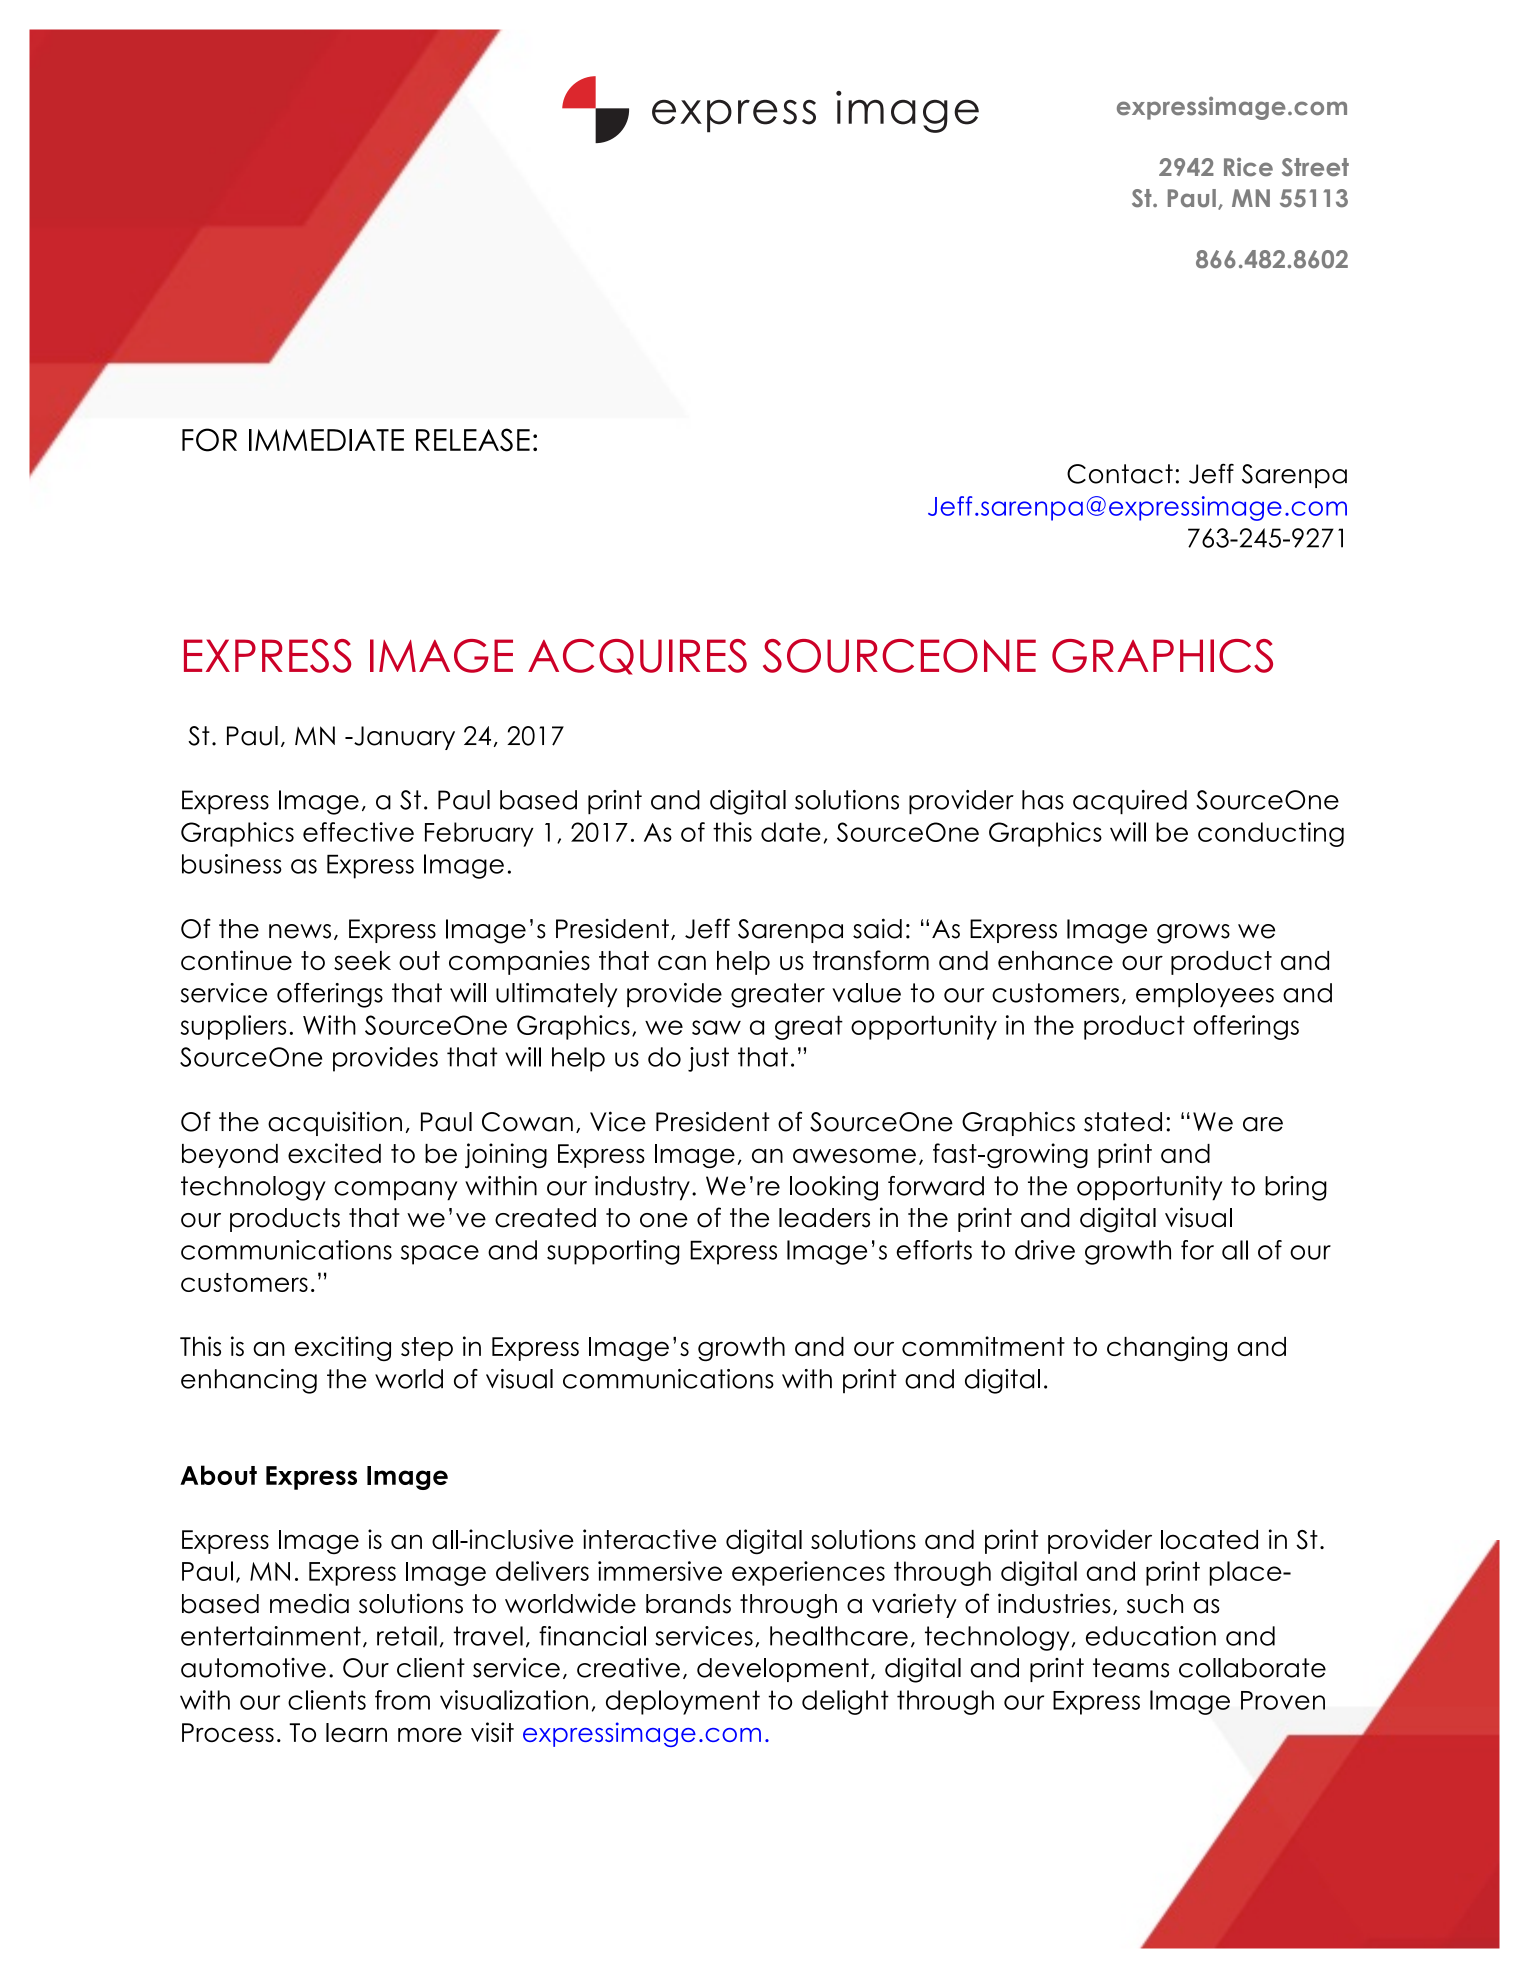 This document has height=1978, width=1529. What do you see at coordinates (1193, 934) in the document?
I see `grows` at bounding box center [1193, 934].
